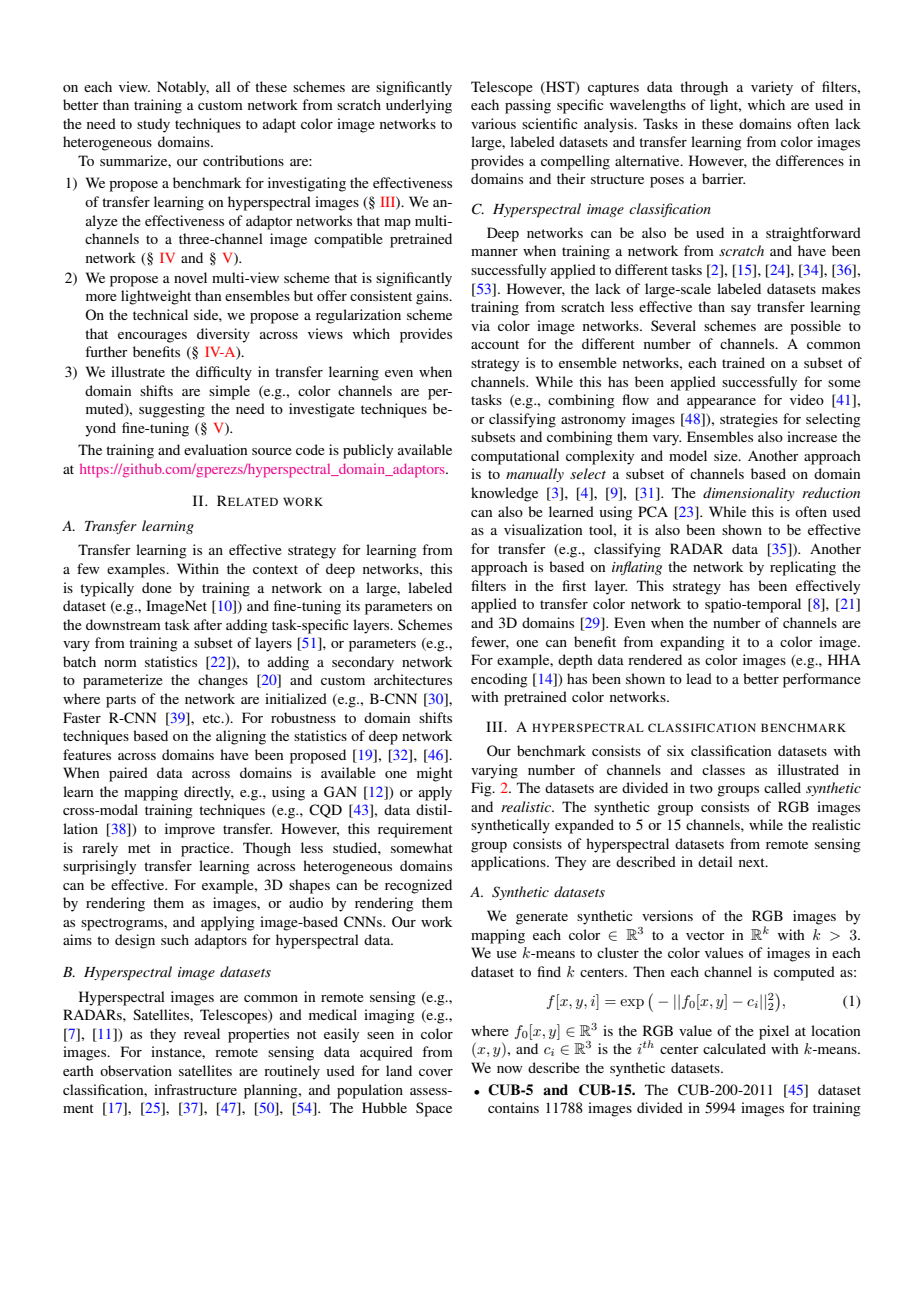 The image size is (924, 1308). What do you see at coordinates (803, 568) in the page?
I see `replicating` at bounding box center [803, 568].
